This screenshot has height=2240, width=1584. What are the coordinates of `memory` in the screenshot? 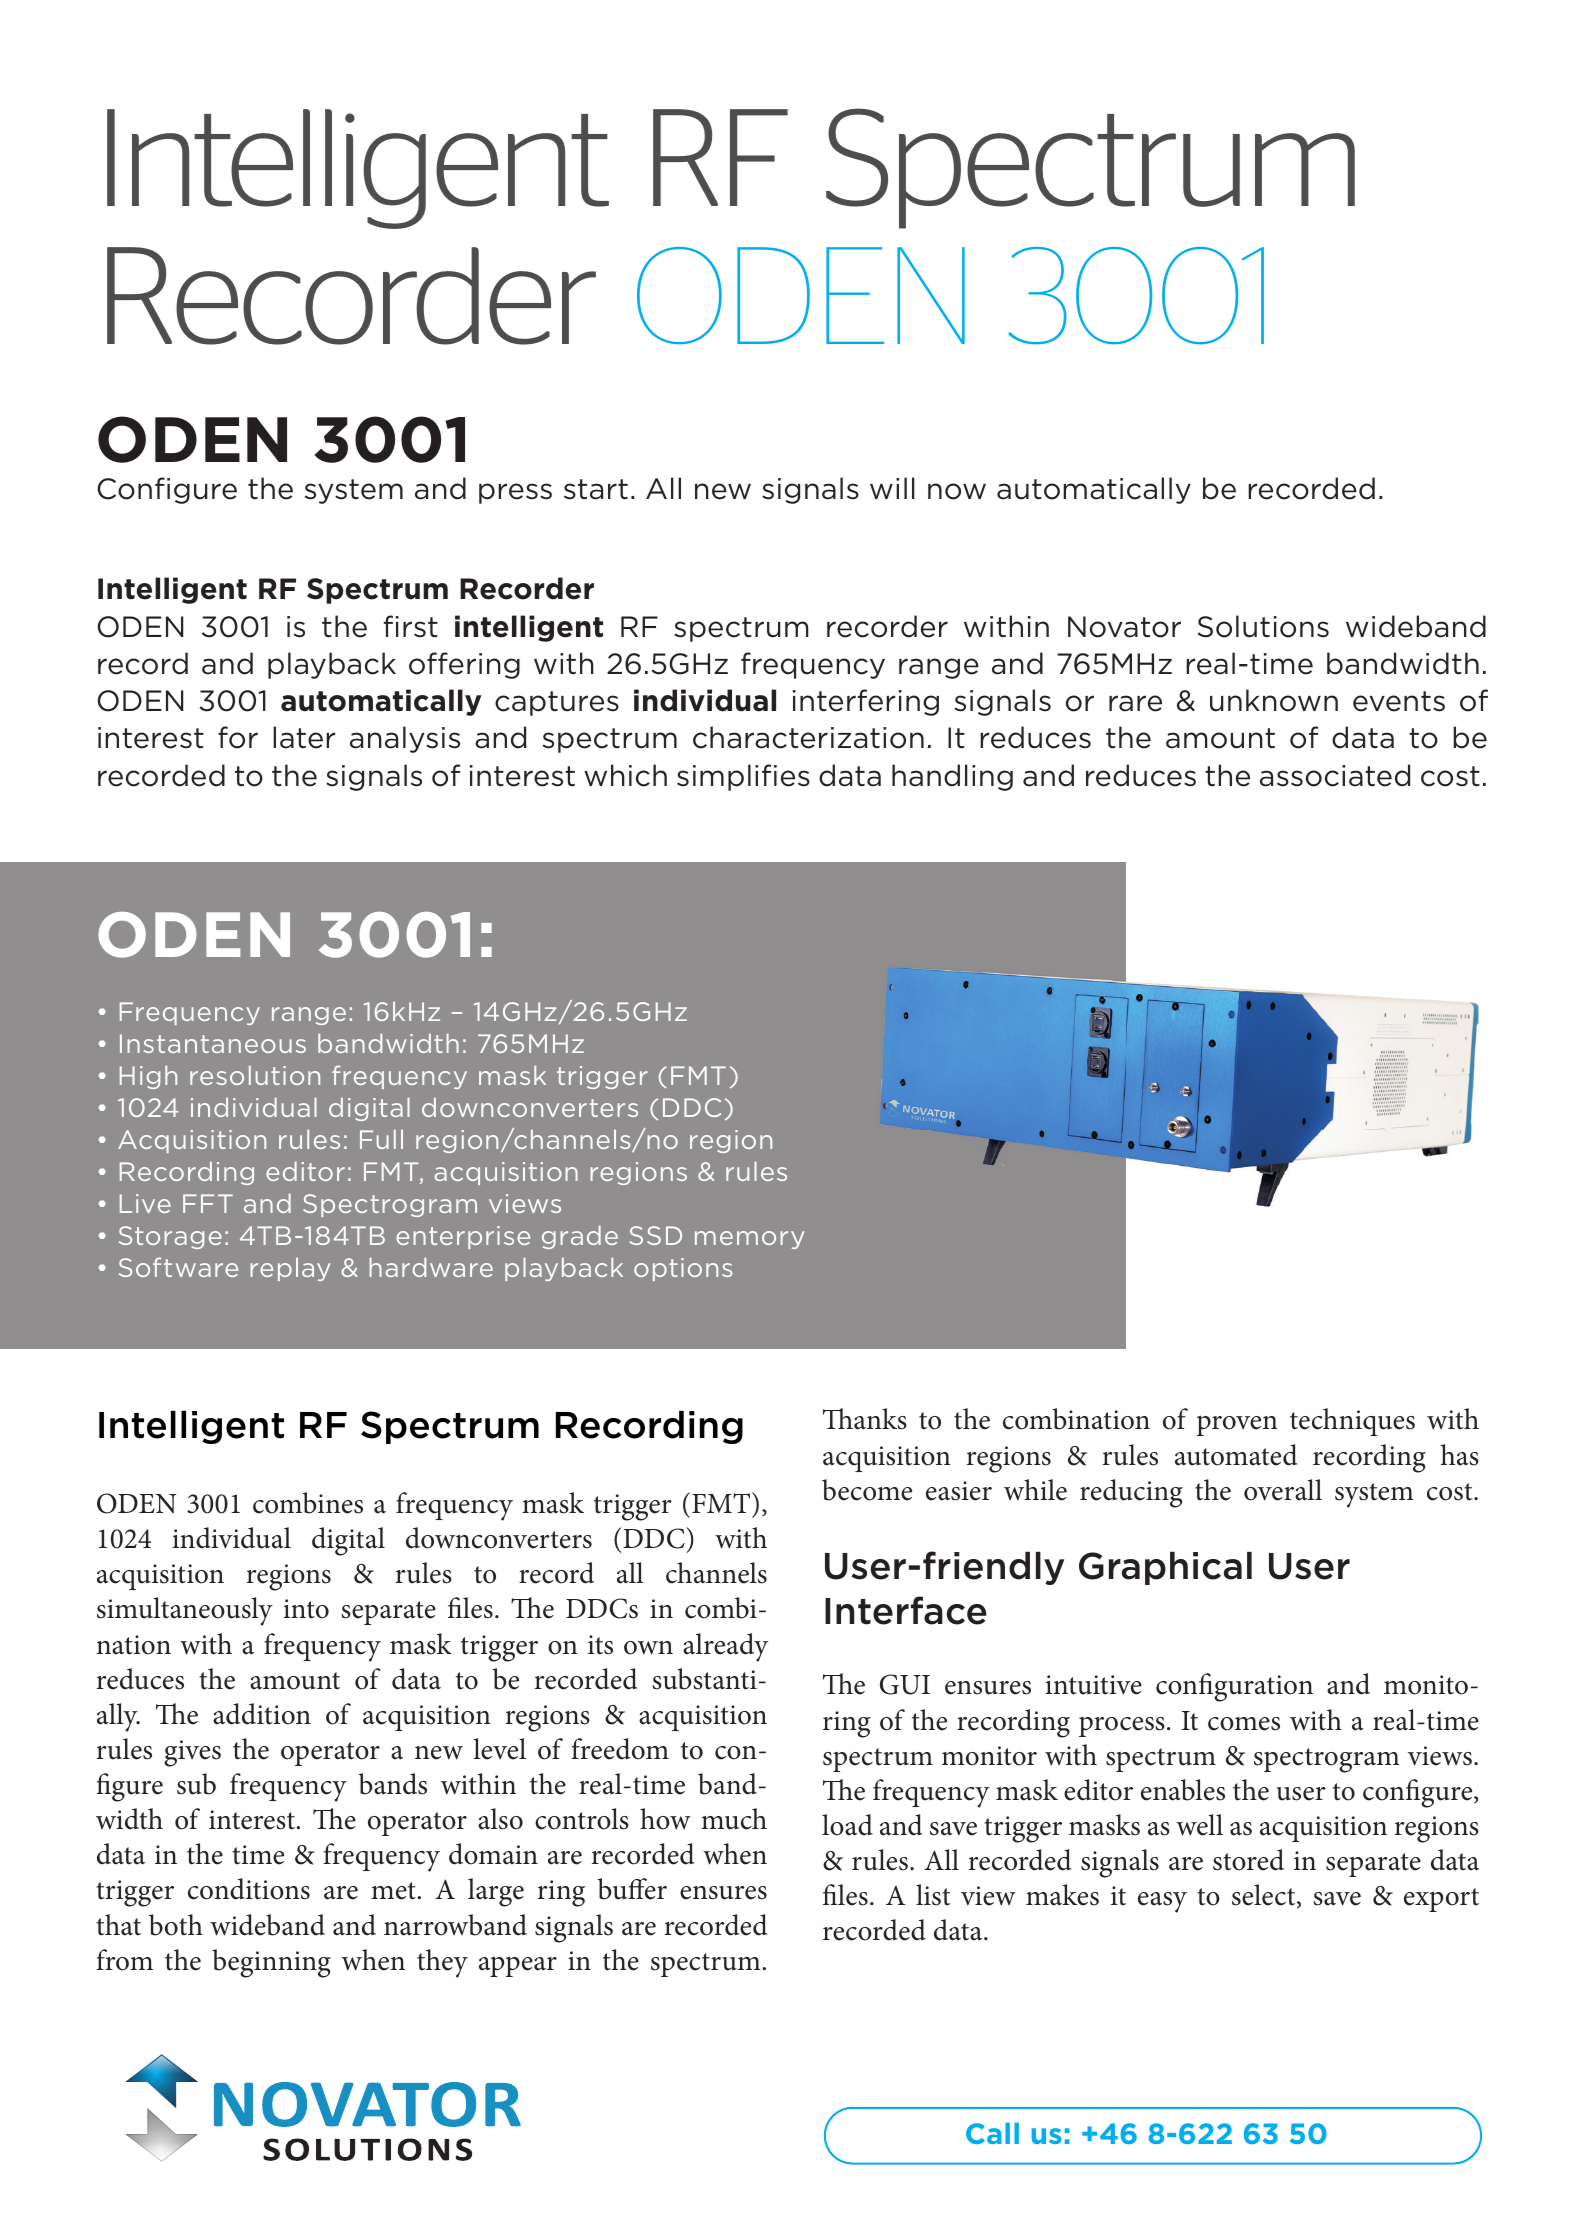 It's located at (750, 1240).
